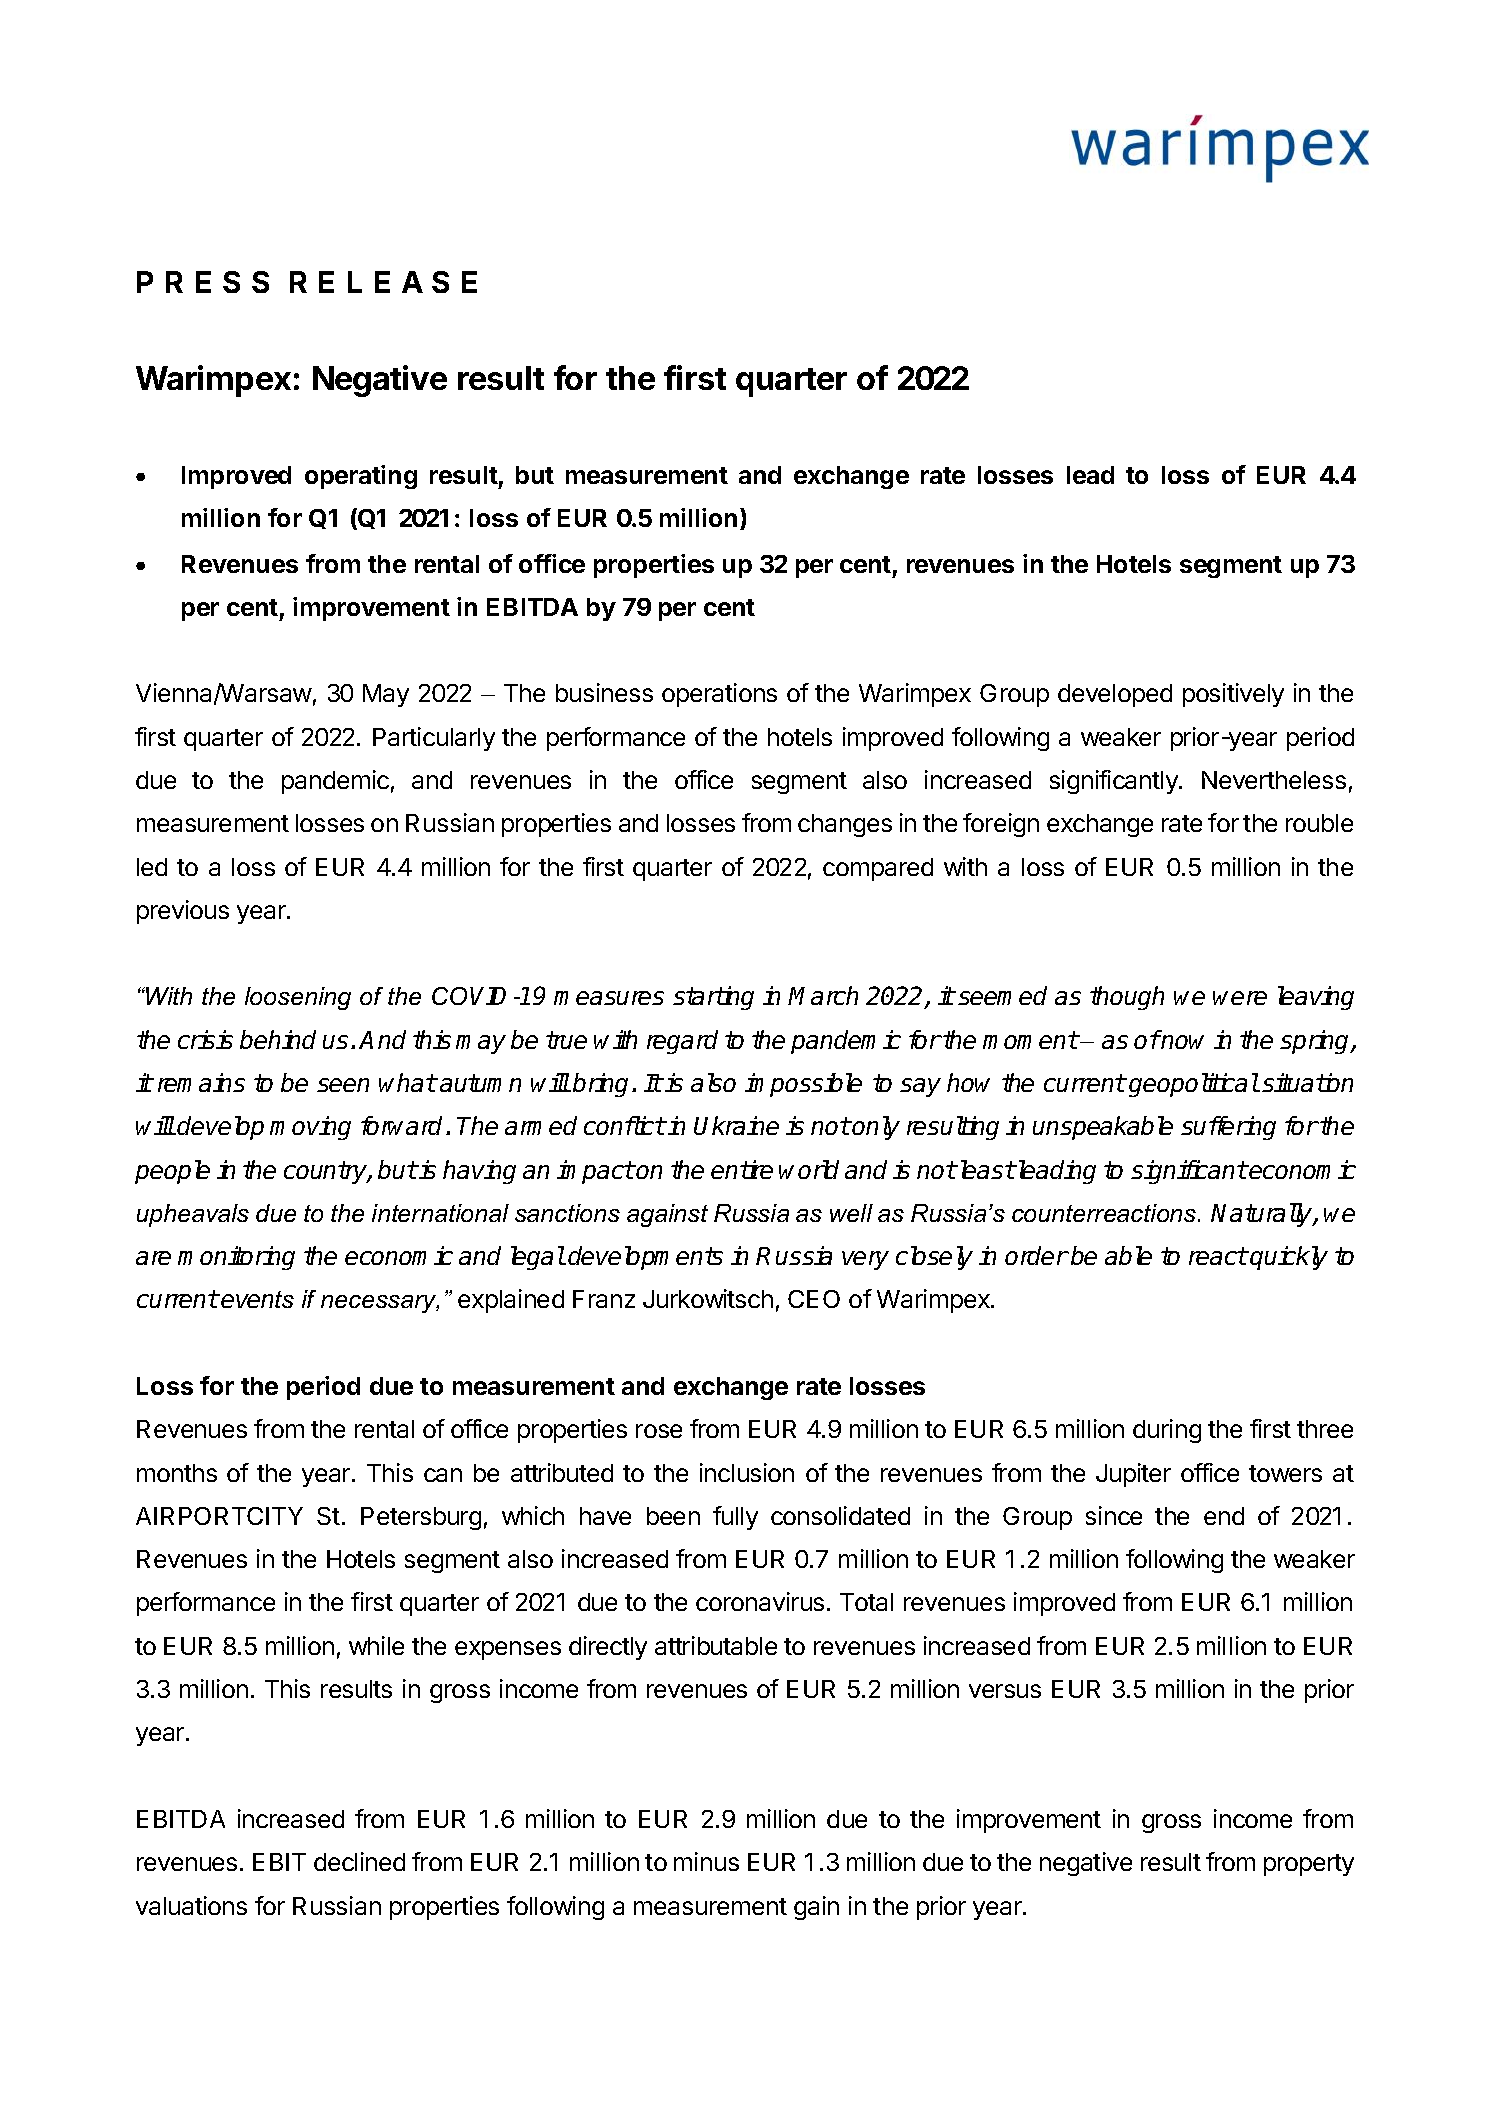 The height and width of the screenshot is (2113, 1494). I want to click on operations, so click(719, 695).
